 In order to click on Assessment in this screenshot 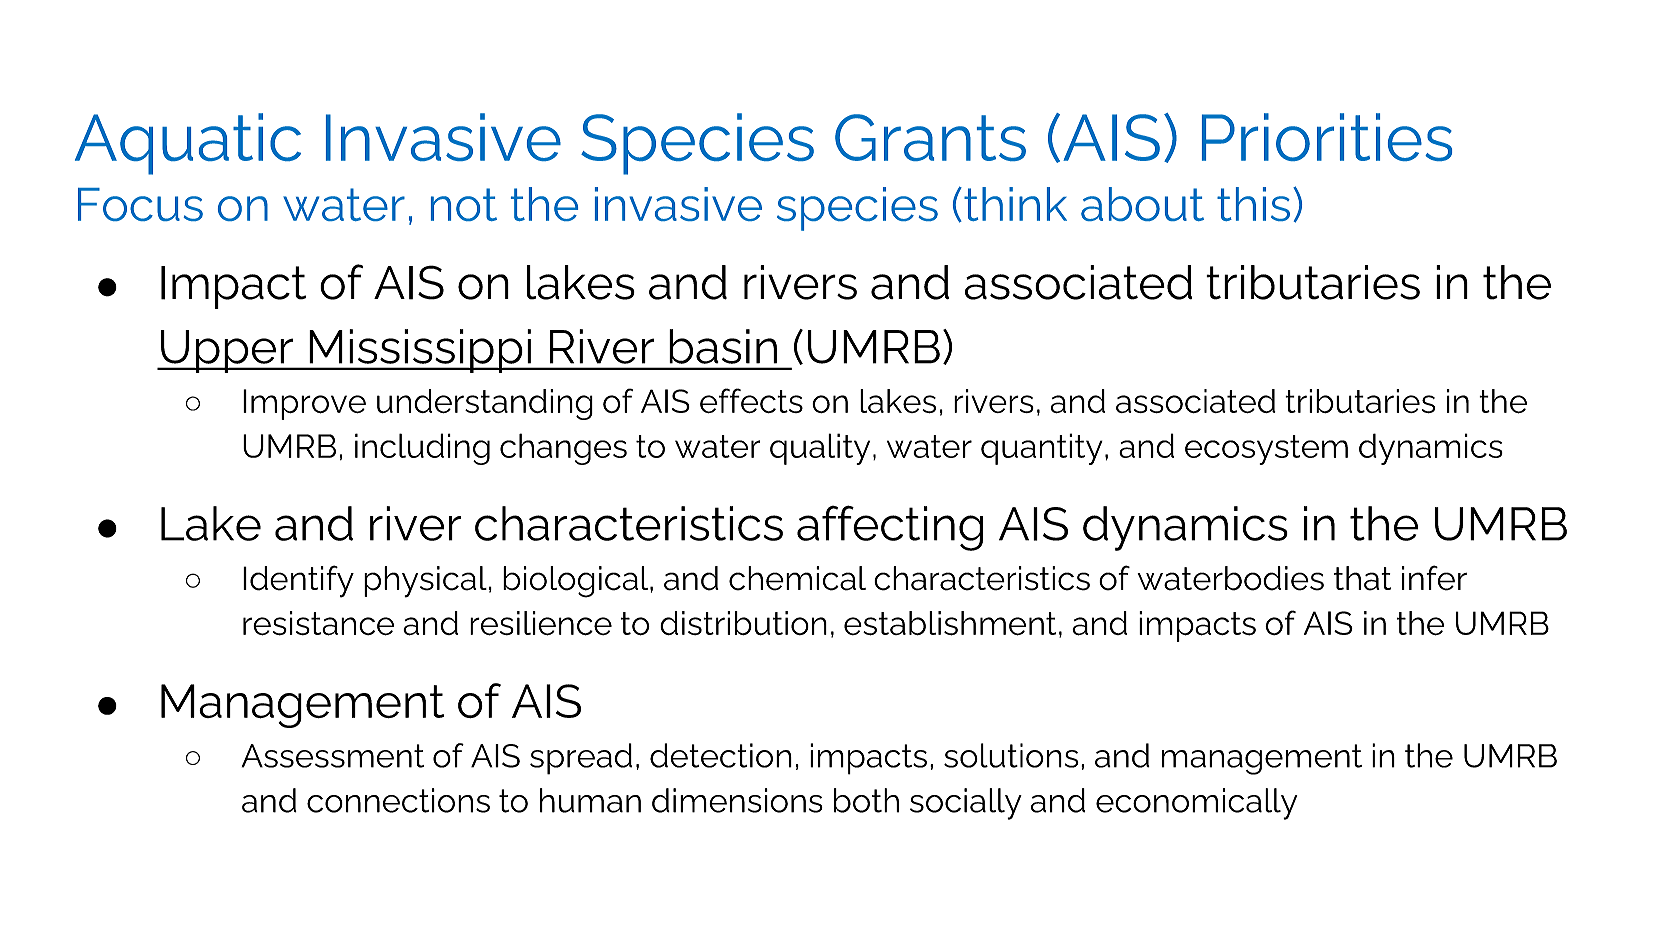, I will do `click(333, 756)`.
